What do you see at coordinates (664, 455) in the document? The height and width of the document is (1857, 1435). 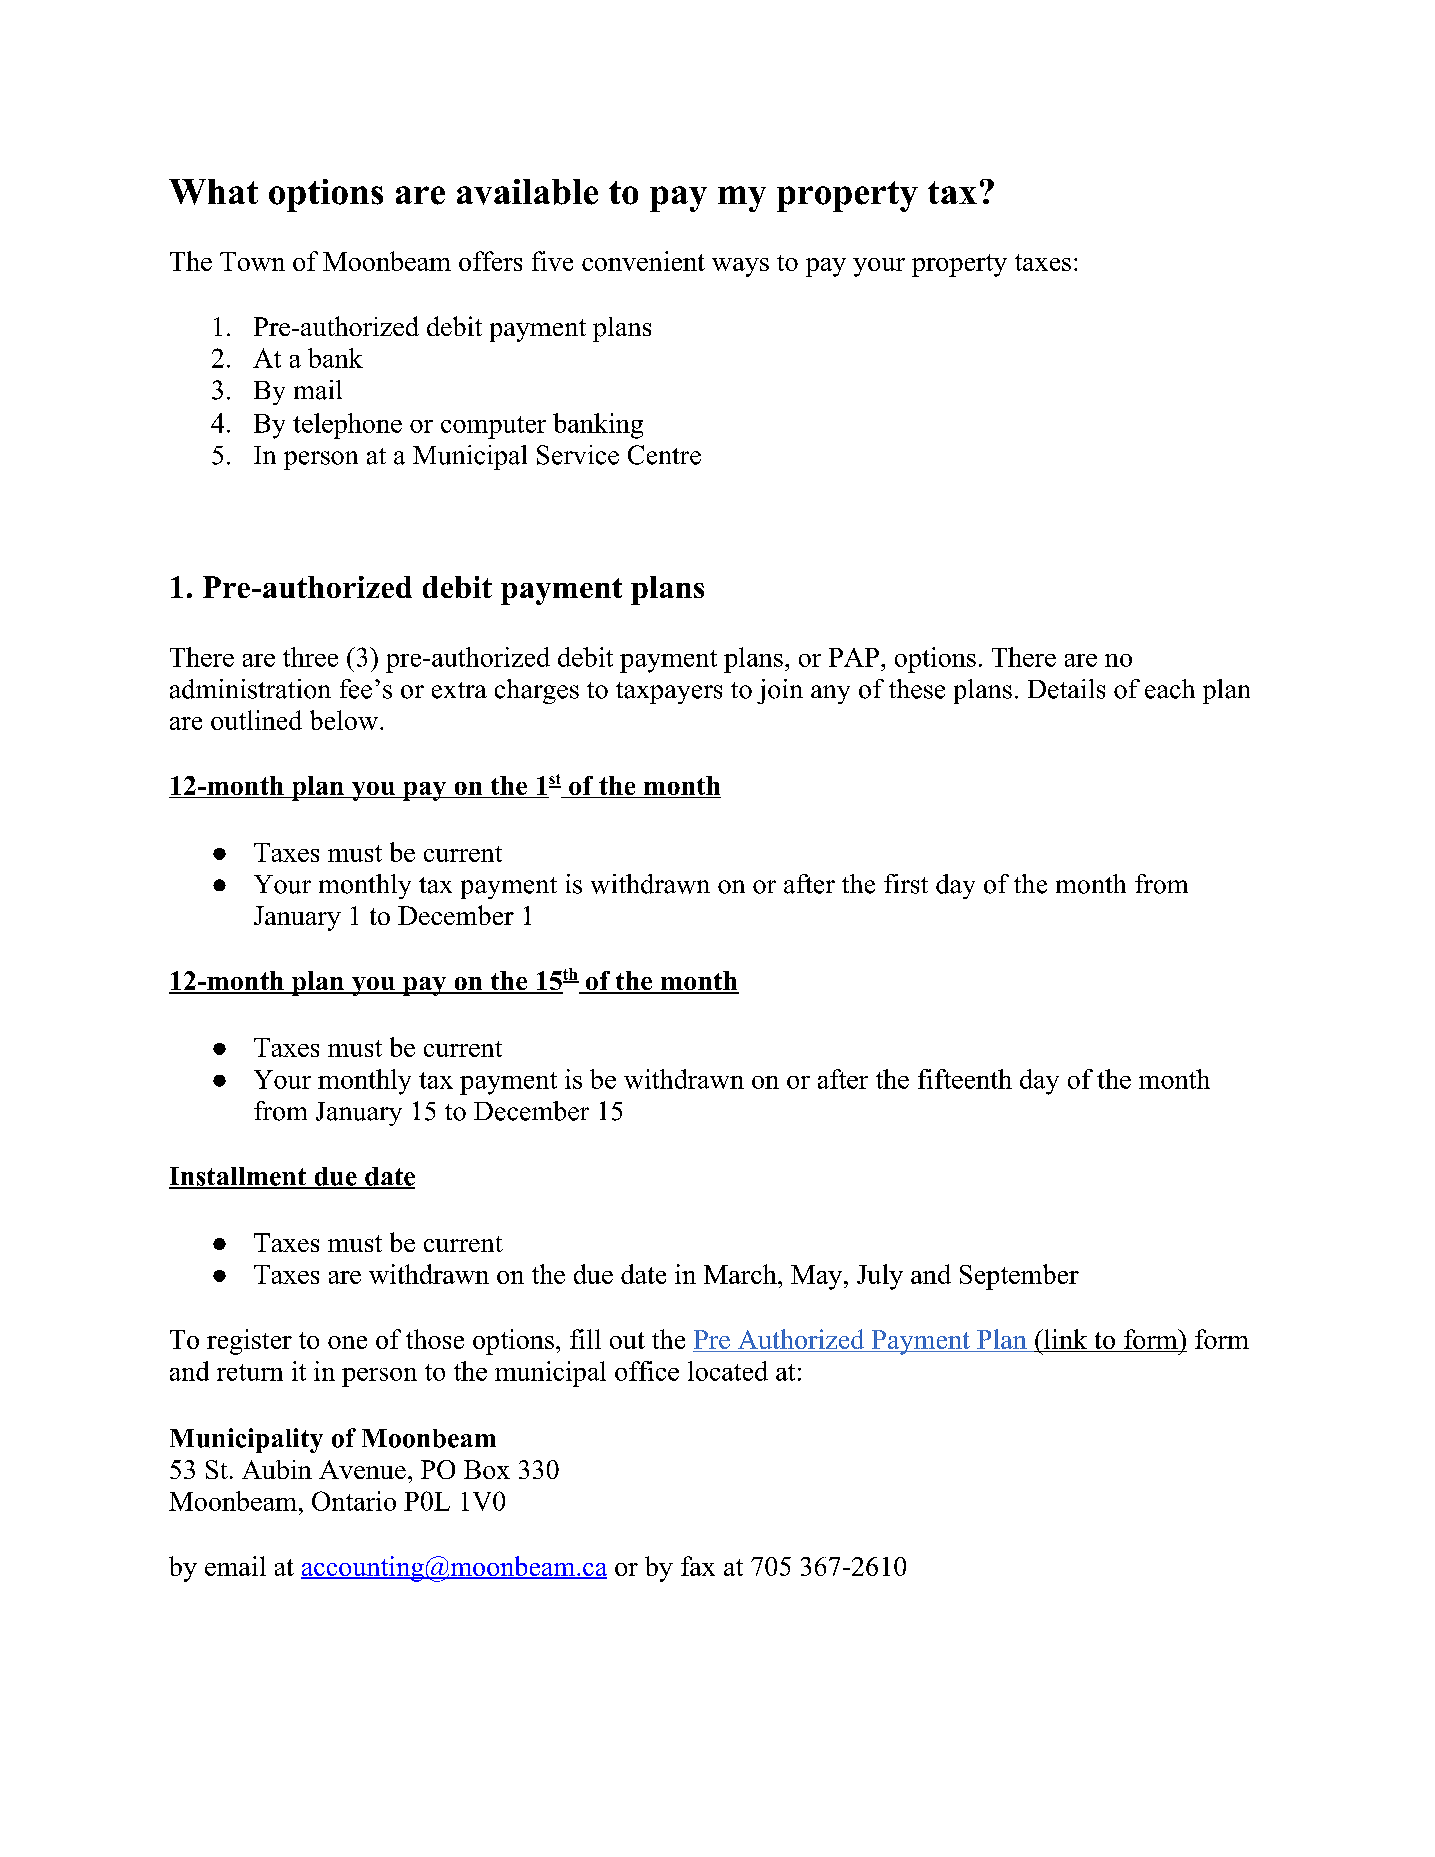 I see `Centre` at bounding box center [664, 455].
